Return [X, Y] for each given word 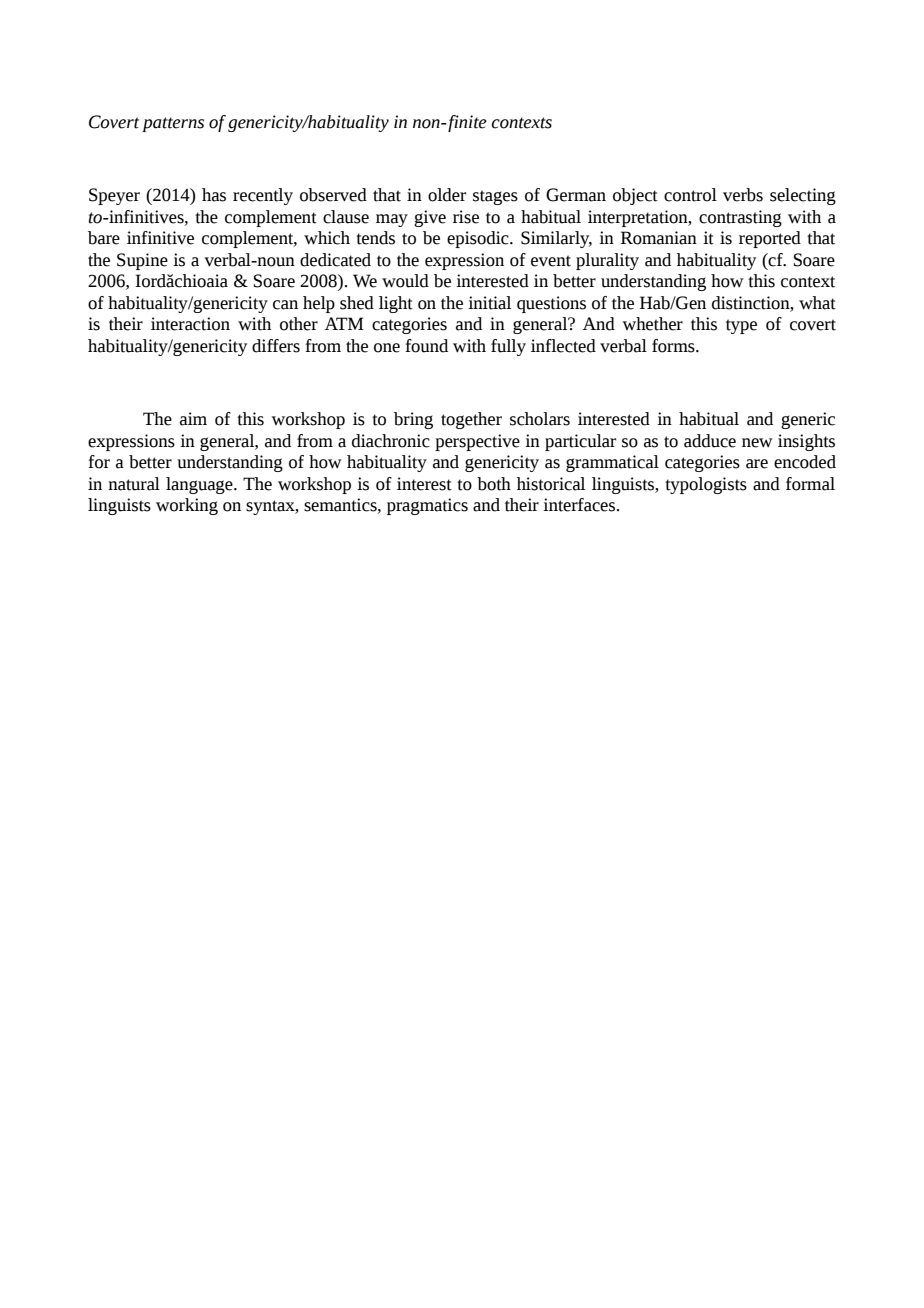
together [471, 420]
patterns [173, 124]
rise [466, 217]
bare [104, 238]
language [200, 485]
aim [193, 419]
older [447, 195]
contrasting [740, 218]
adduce [710, 441]
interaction [190, 324]
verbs [743, 195]
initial [489, 303]
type [741, 326]
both [494, 484]
